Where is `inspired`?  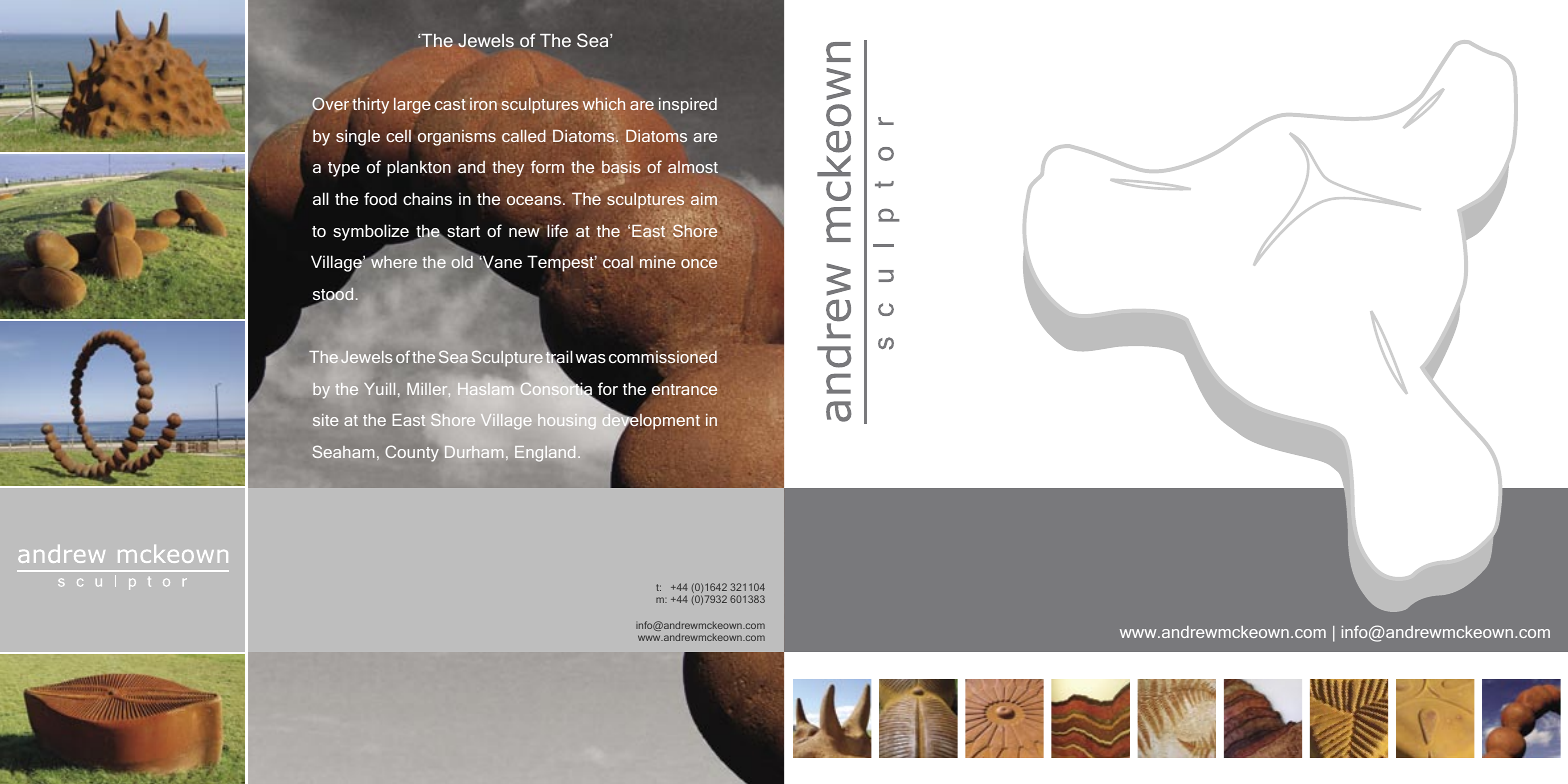 inspired is located at coordinates (688, 106).
